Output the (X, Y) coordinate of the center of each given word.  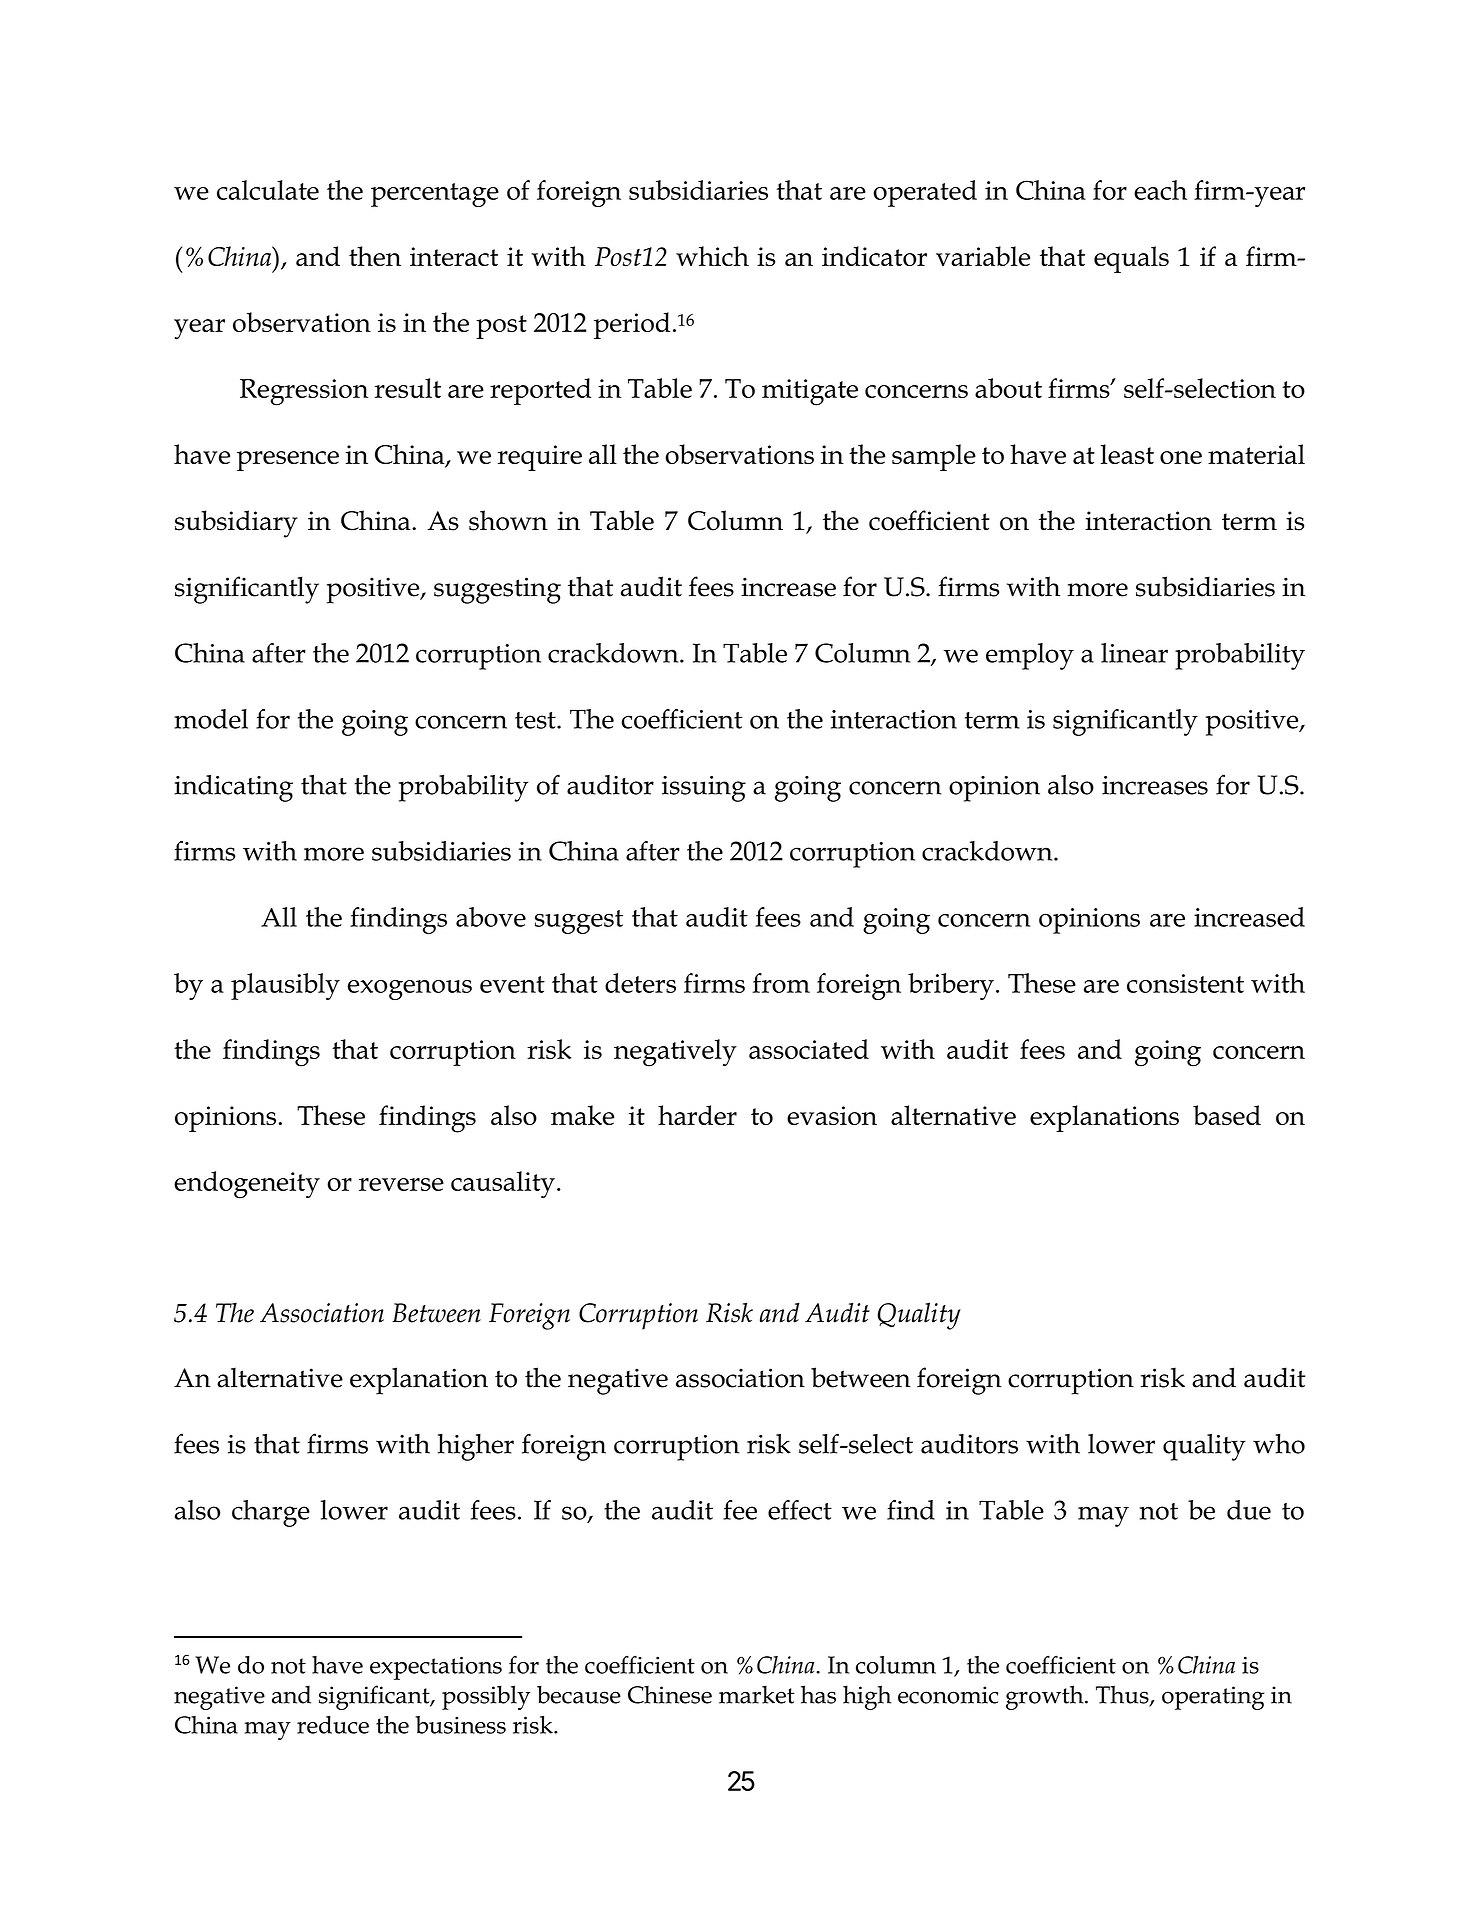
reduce (333, 1725)
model (211, 719)
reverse (401, 1184)
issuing (704, 789)
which (712, 256)
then (375, 256)
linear (1134, 653)
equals (1131, 259)
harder (697, 1115)
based (1227, 1115)
